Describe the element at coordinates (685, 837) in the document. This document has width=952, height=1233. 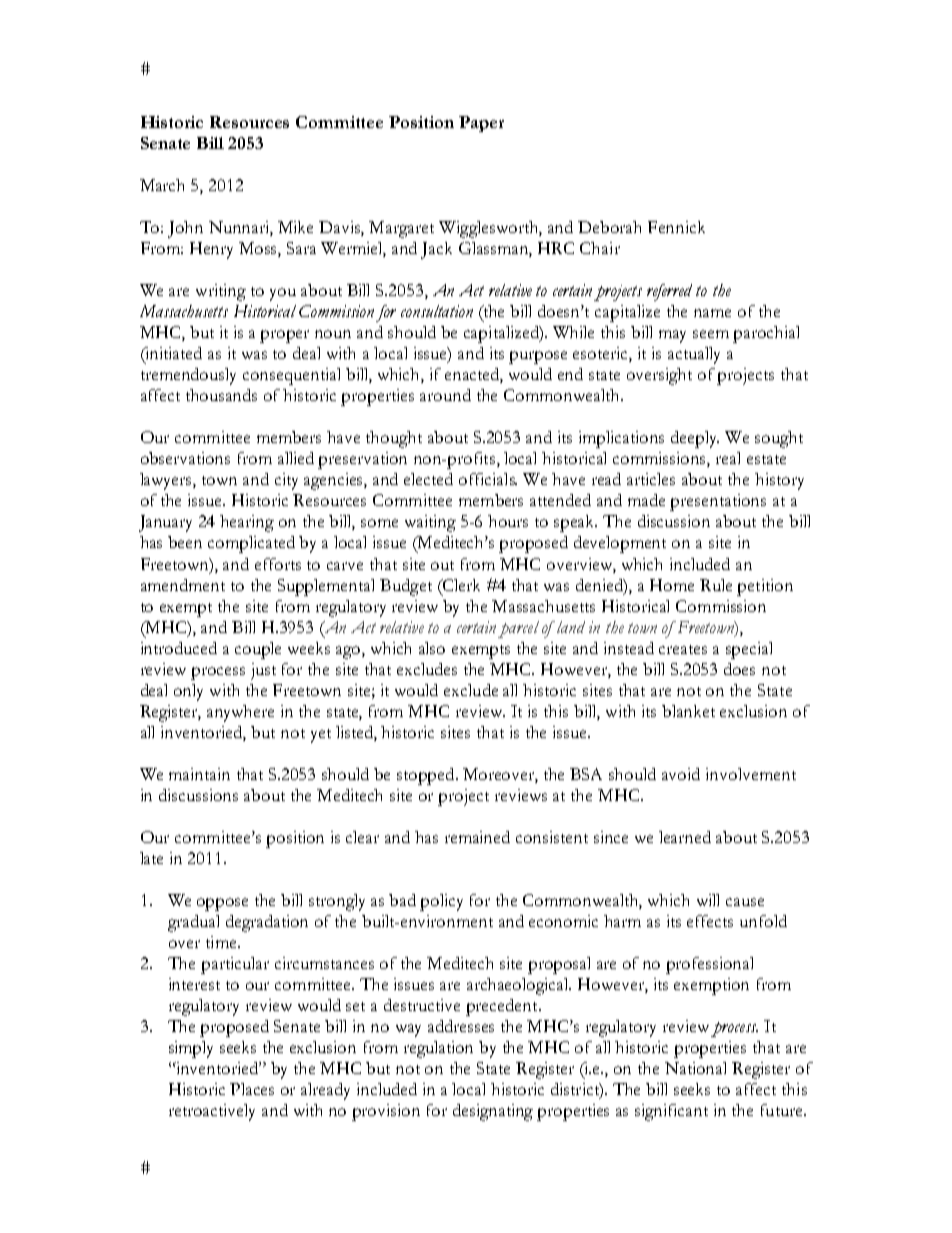
I see `learned` at that location.
